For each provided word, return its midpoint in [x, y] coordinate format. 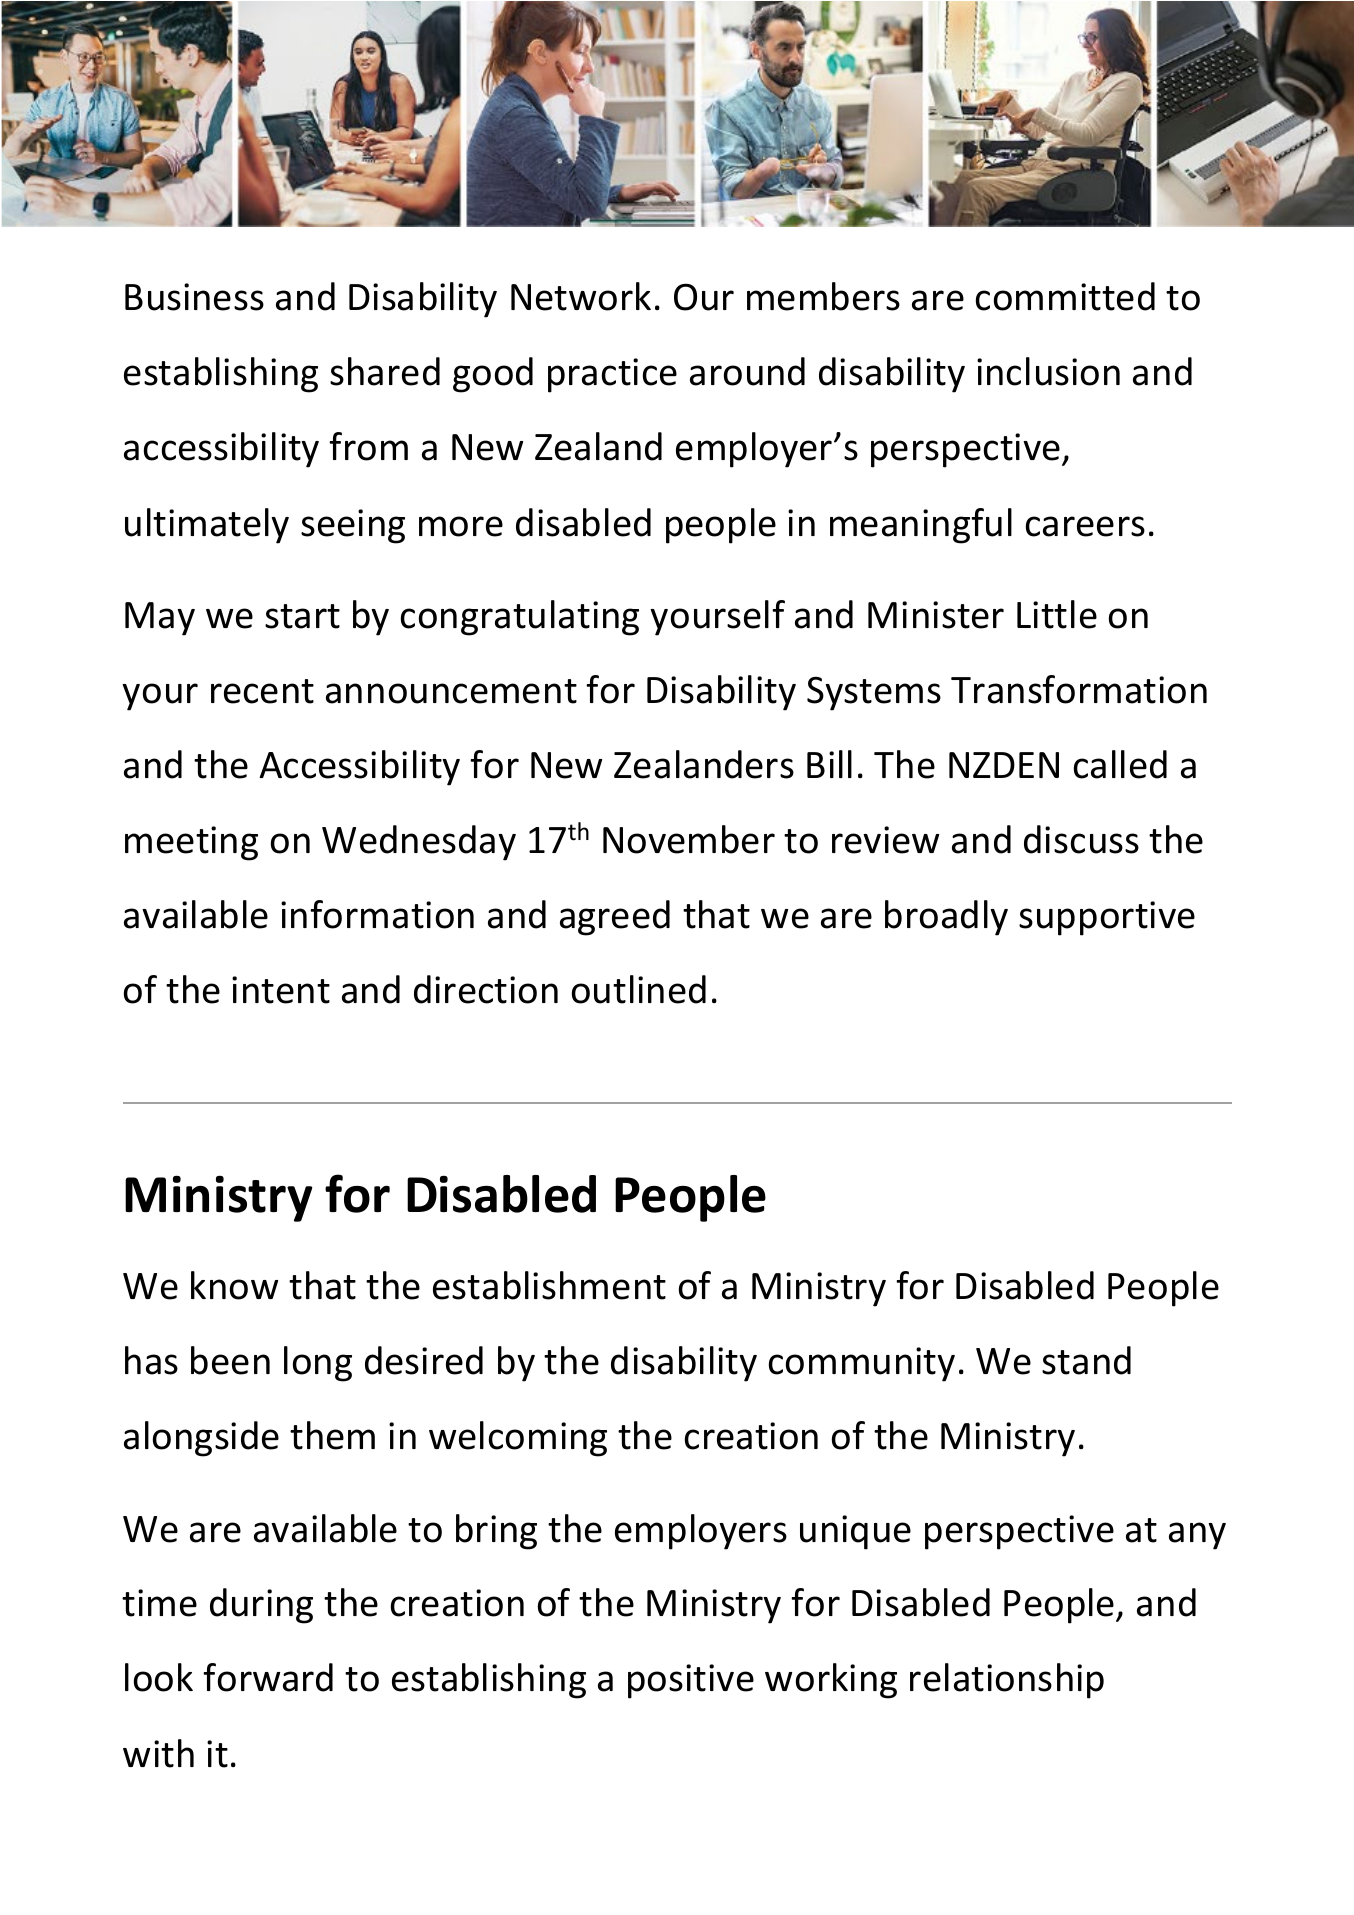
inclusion [1048, 371]
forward [268, 1677]
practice [612, 375]
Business [194, 297]
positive [691, 1681]
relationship [1007, 1681]
